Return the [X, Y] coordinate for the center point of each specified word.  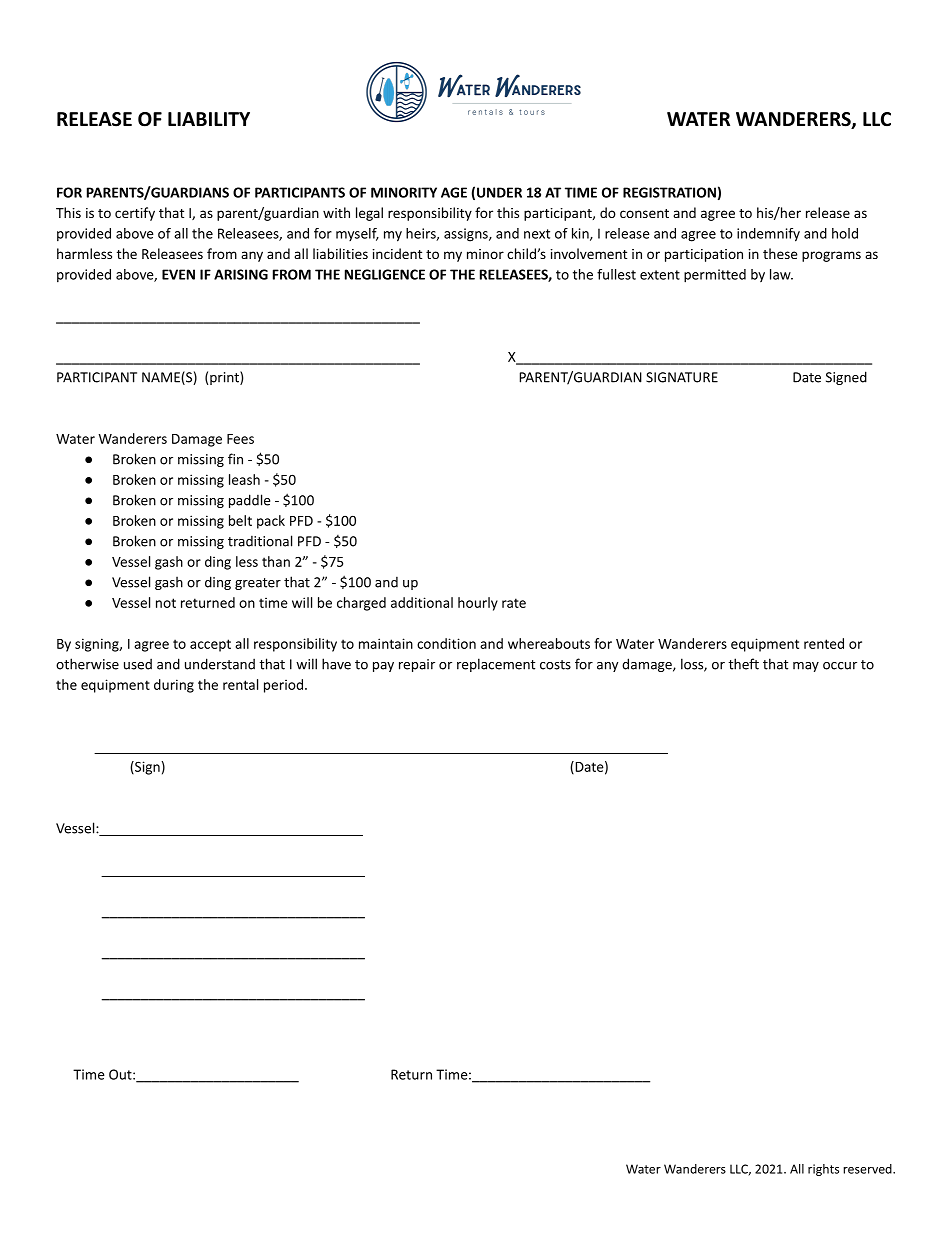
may [806, 667]
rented [824, 643]
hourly [478, 604]
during [174, 686]
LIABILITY [209, 119]
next [537, 234]
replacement [496, 665]
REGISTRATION [669, 192]
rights [823, 1170]
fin [235, 459]
